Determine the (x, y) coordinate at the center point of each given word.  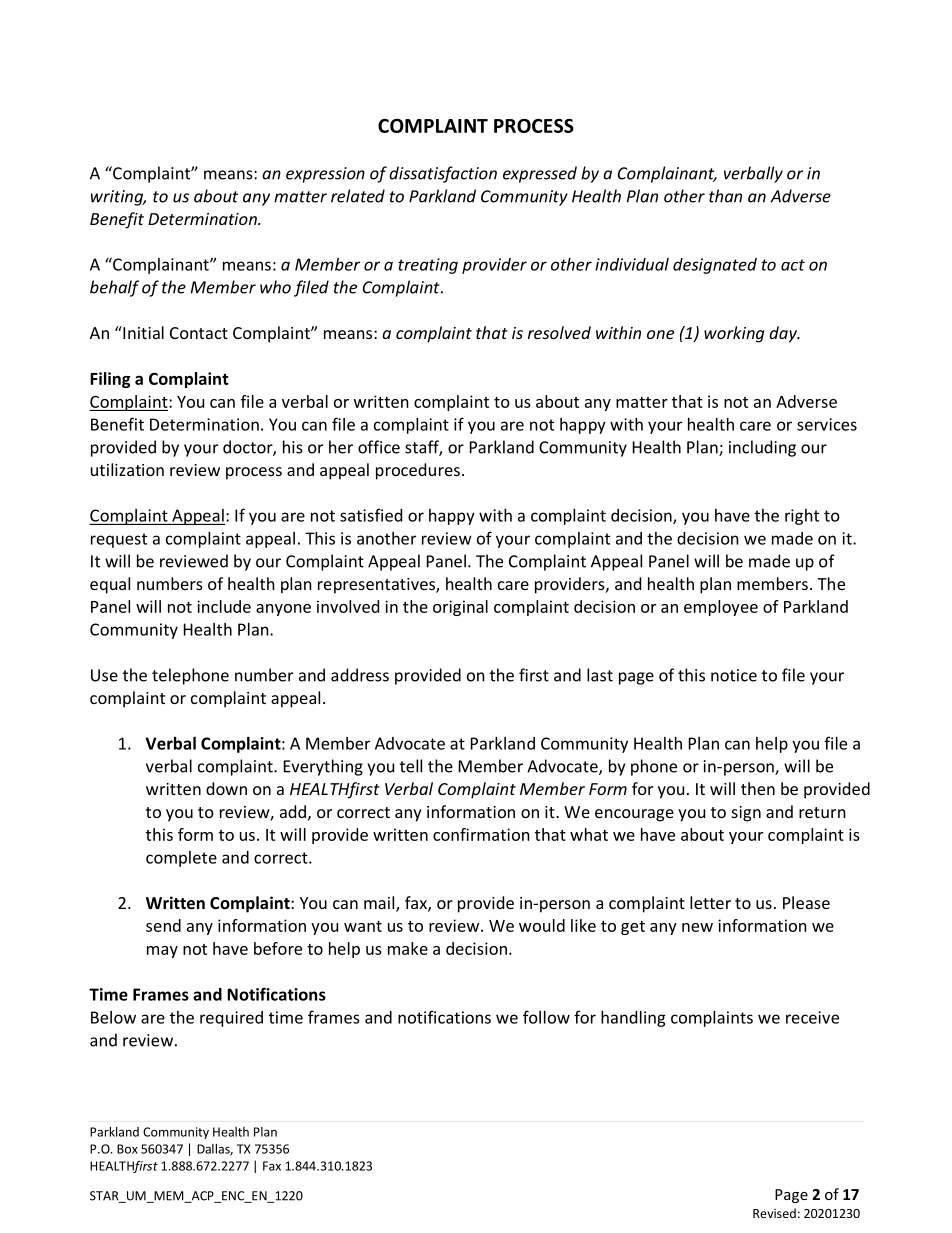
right (802, 517)
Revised (774, 1213)
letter (710, 902)
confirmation (481, 834)
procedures (418, 471)
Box (127, 1149)
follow (546, 1017)
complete (181, 859)
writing (118, 198)
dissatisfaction (443, 174)
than (725, 196)
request (119, 540)
